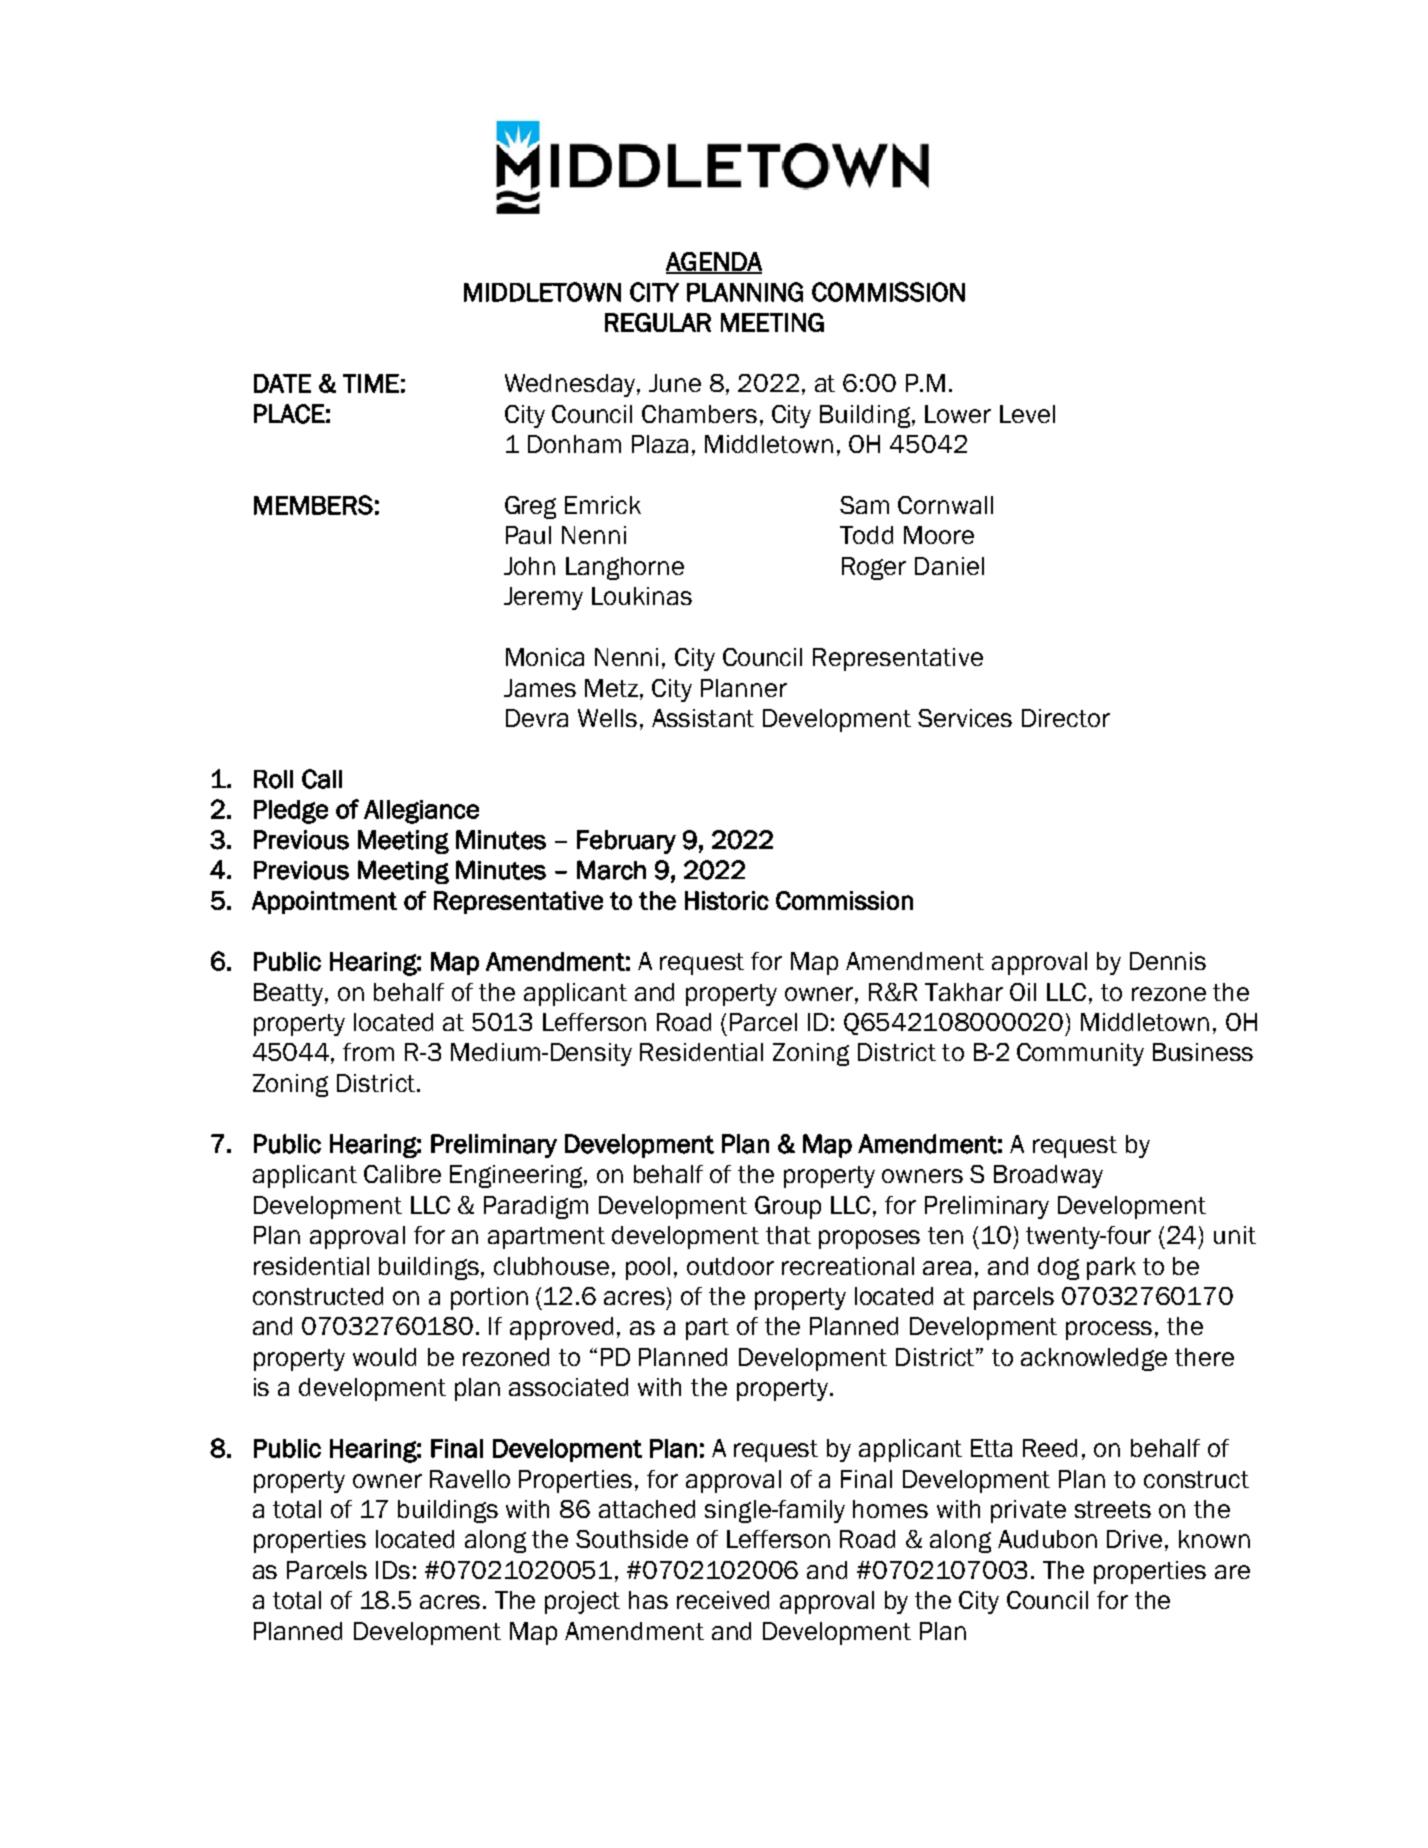 This image has height=1848, width=1428. I want to click on process, so click(1109, 1330).
